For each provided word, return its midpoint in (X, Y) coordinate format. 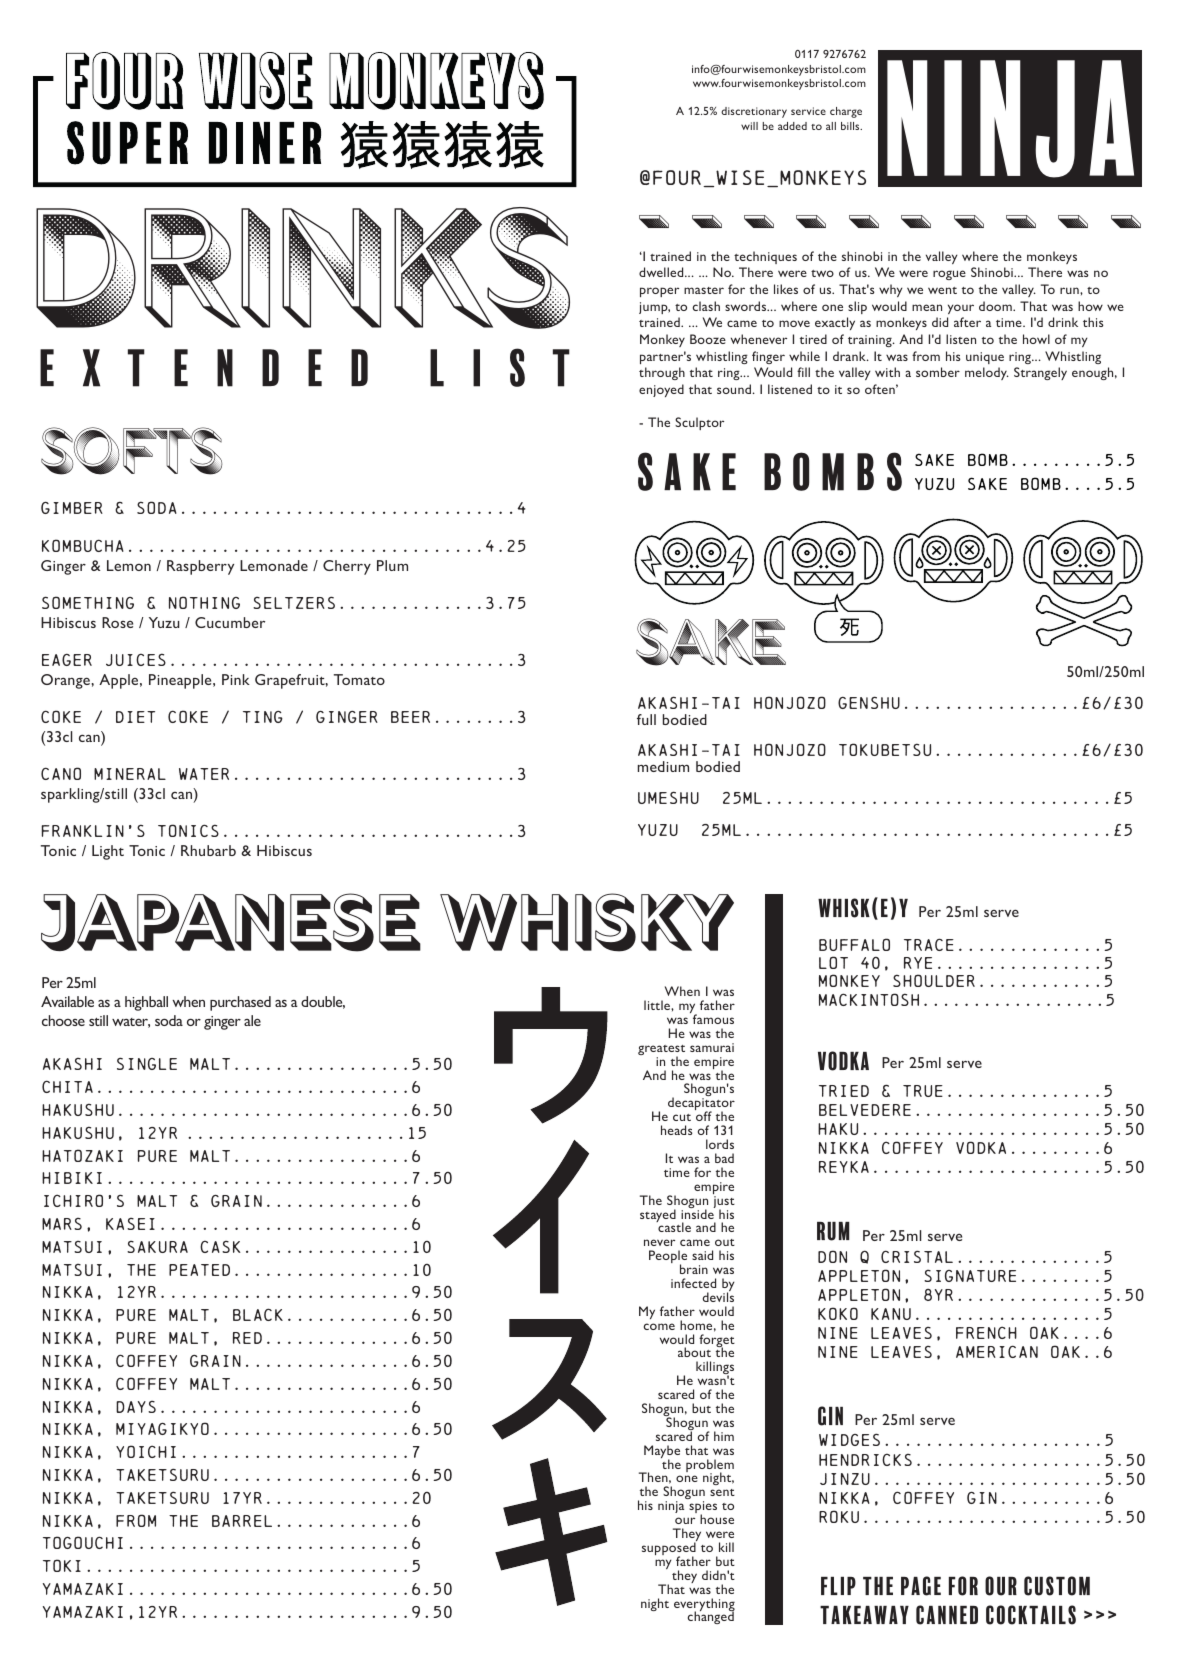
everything (704, 1606)
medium (663, 766)
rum (833, 1231)
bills (851, 126)
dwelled (662, 272)
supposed (669, 1550)
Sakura (157, 1247)
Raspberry (200, 567)
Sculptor (699, 423)
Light (108, 852)
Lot (833, 962)
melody (987, 373)
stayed (658, 1215)
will (749, 126)
